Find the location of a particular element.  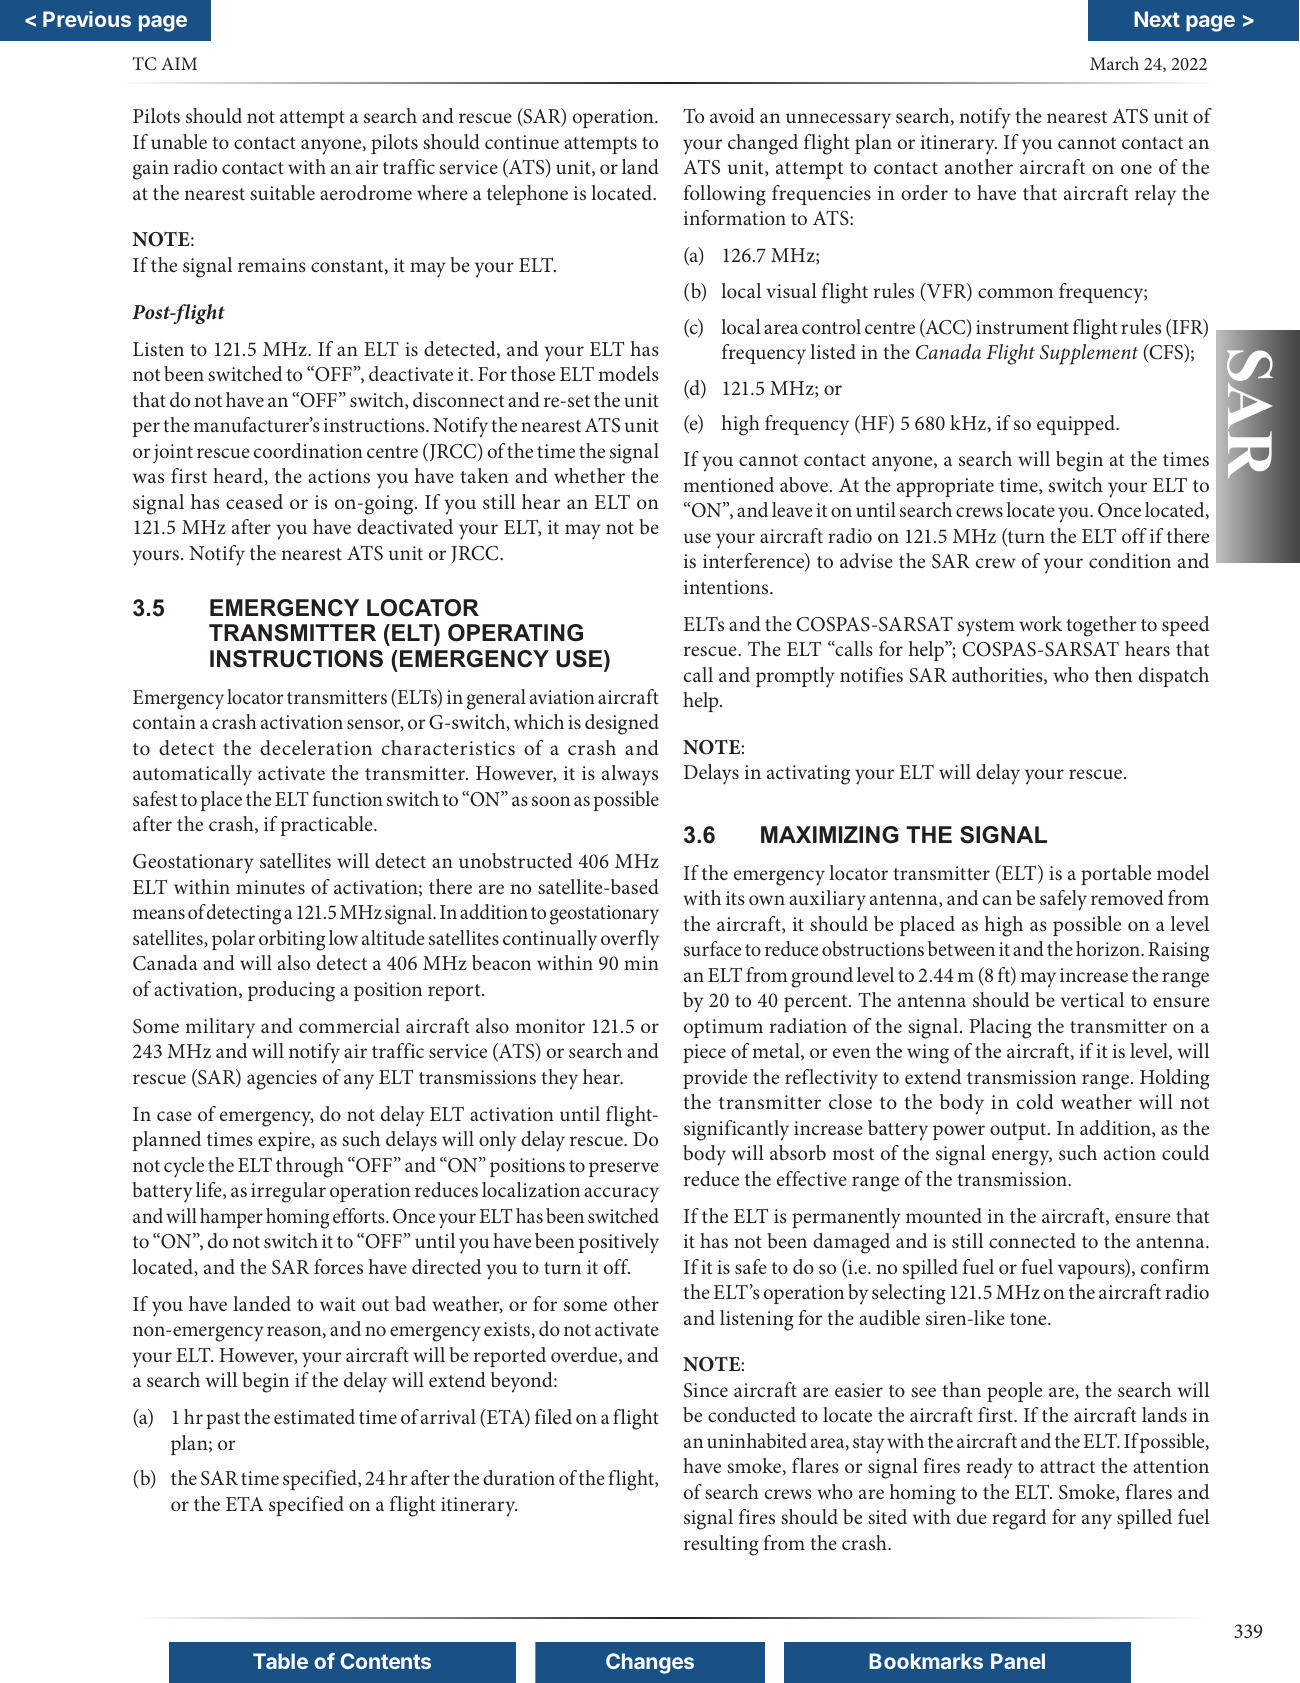

past is located at coordinates (223, 1420).
